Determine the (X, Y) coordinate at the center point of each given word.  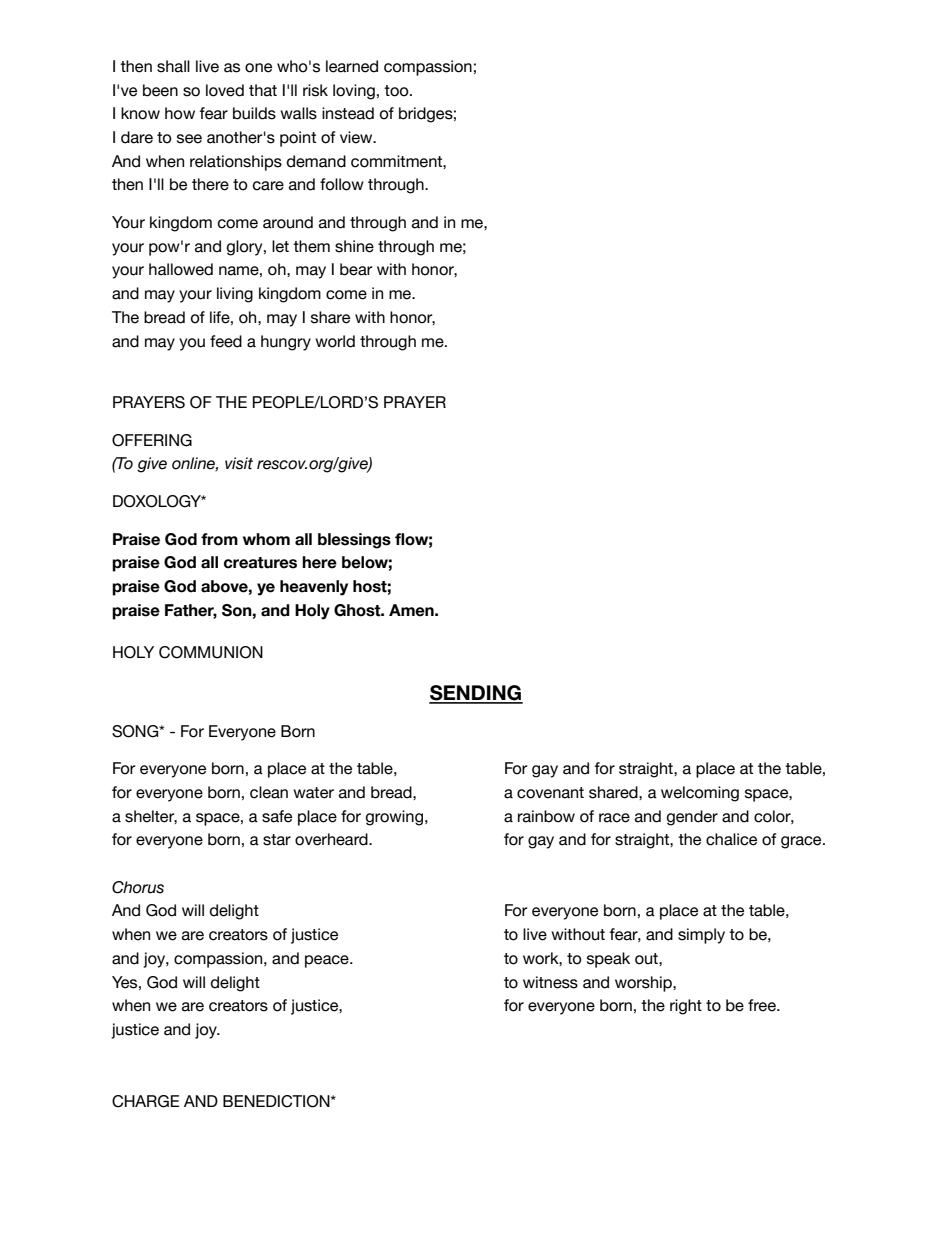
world (335, 341)
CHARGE (145, 1101)
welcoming (700, 794)
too (397, 91)
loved (225, 90)
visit (239, 463)
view (357, 137)
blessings (354, 541)
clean (269, 792)
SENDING (476, 694)
